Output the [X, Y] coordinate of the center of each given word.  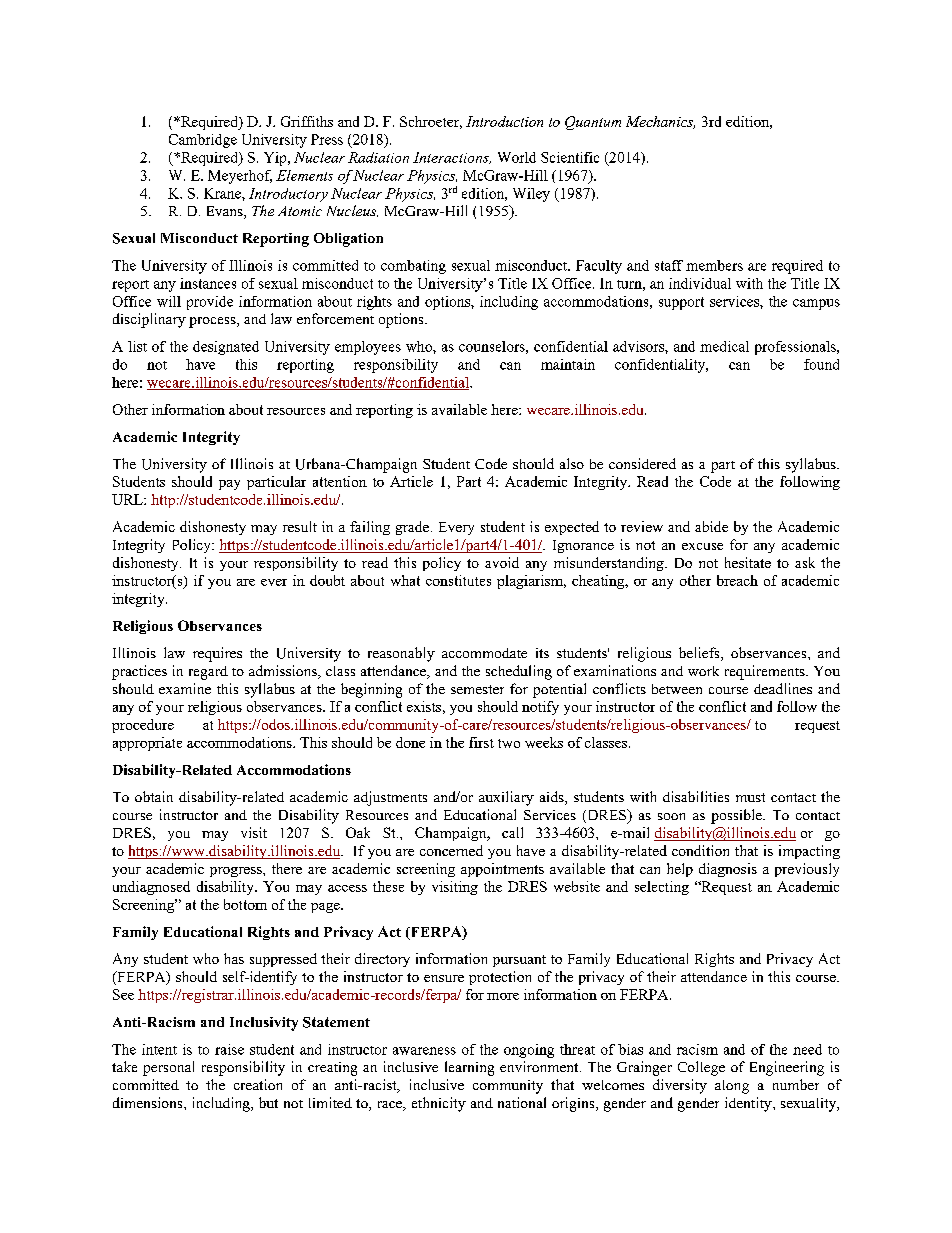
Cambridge [203, 141]
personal [168, 1068]
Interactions [452, 158]
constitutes [458, 580]
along [732, 1087]
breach [737, 580]
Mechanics [660, 122]
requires [217, 654]
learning [469, 1068]
